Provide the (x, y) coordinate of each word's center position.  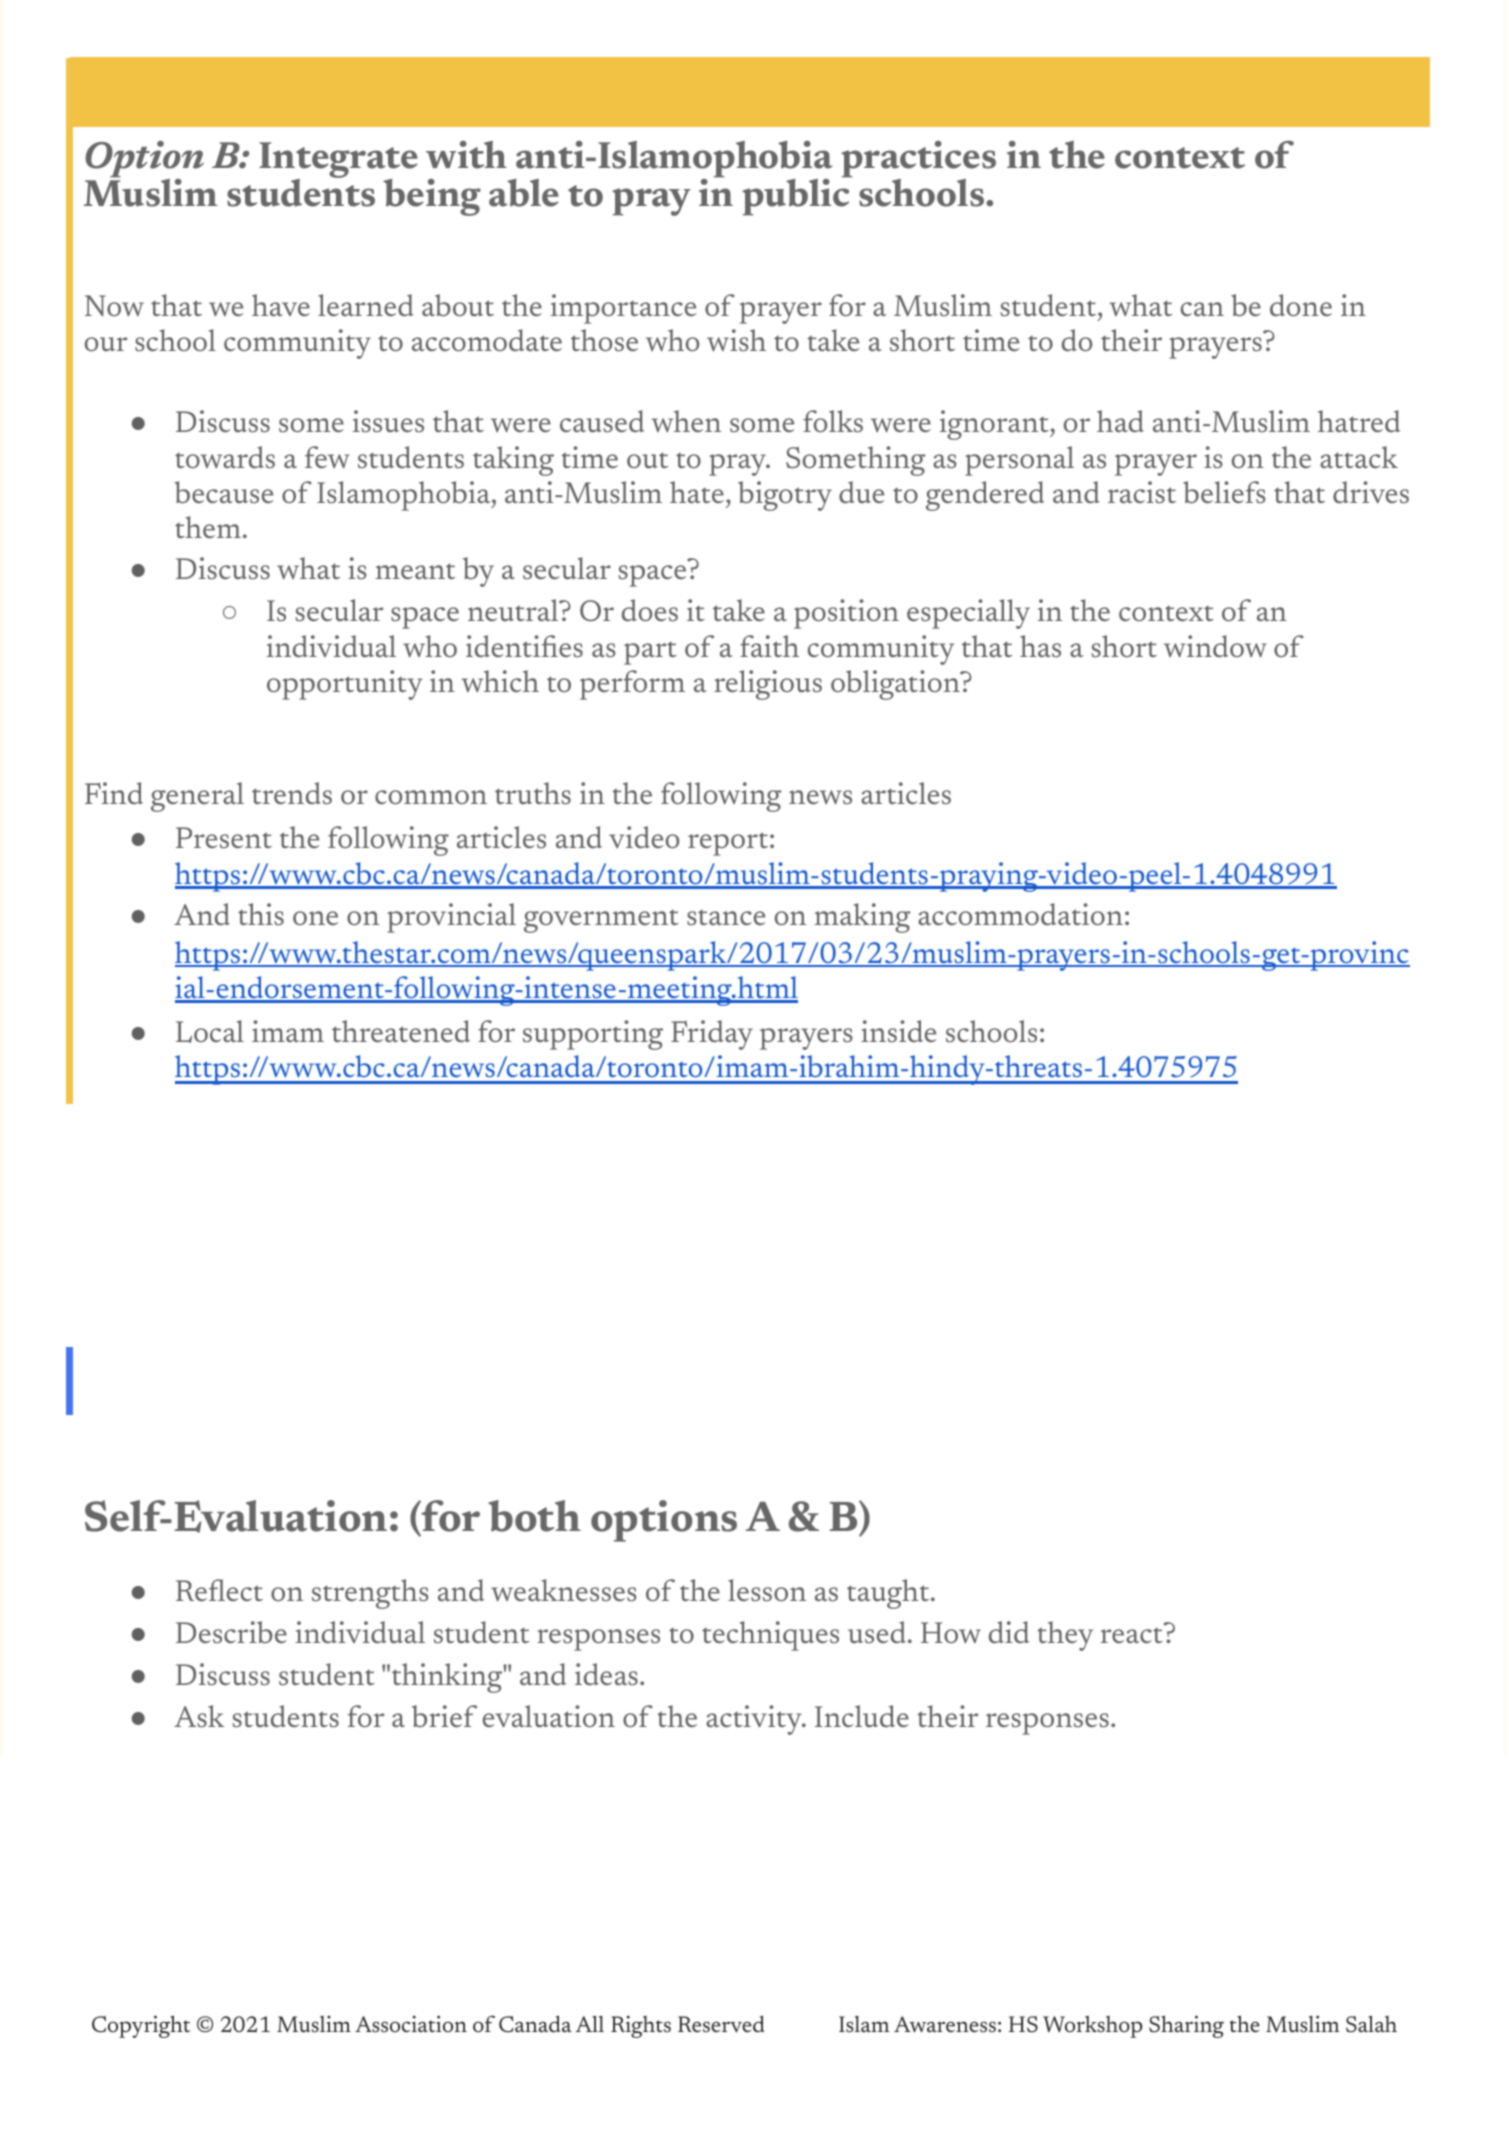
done (1301, 305)
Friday (712, 1035)
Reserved (721, 2024)
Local (210, 1031)
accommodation (1020, 914)
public (797, 196)
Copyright (141, 2026)
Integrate (338, 161)
